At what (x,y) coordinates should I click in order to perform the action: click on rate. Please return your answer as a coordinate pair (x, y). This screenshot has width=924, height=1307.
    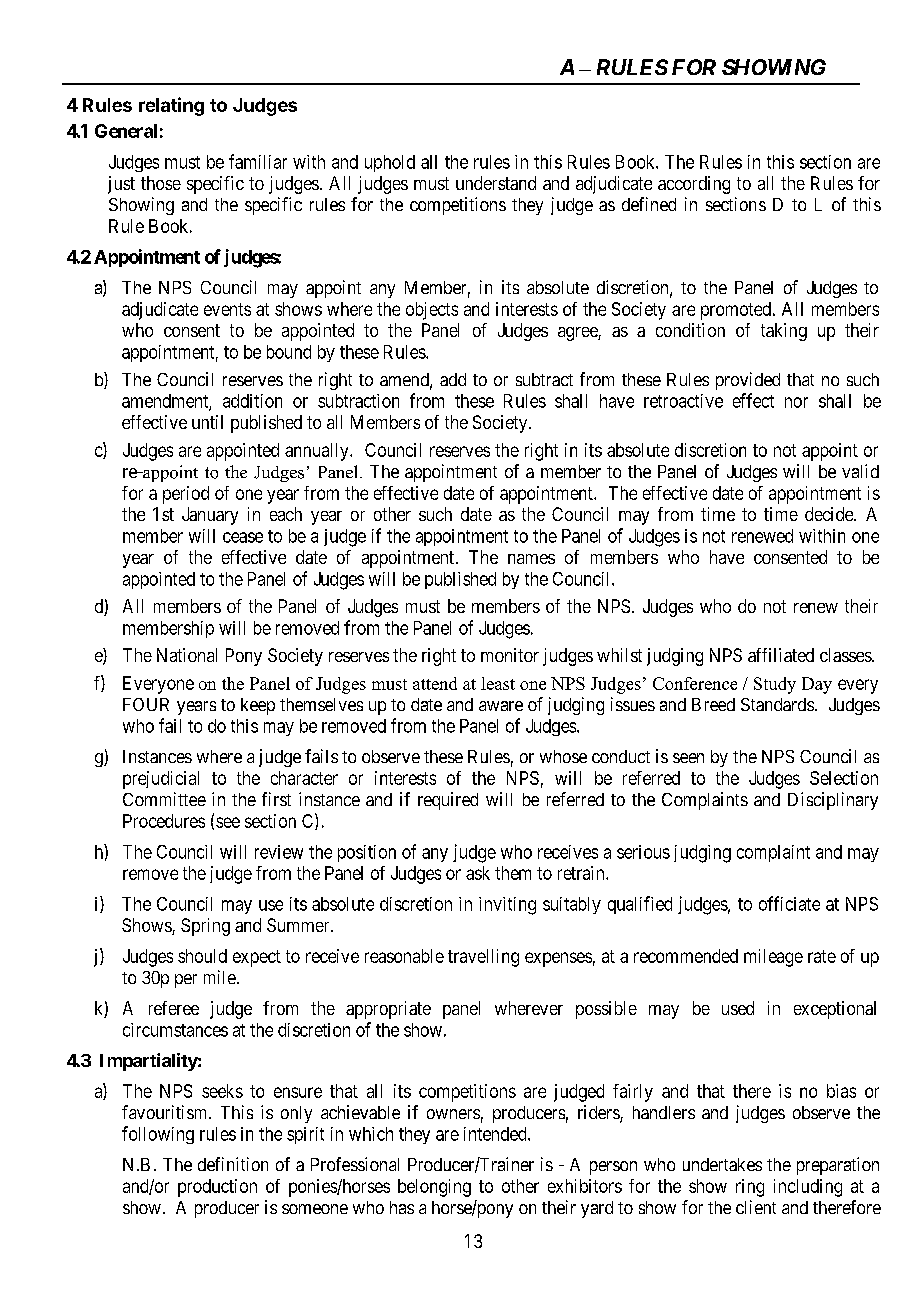
    Looking at the image, I should click on (822, 956).
